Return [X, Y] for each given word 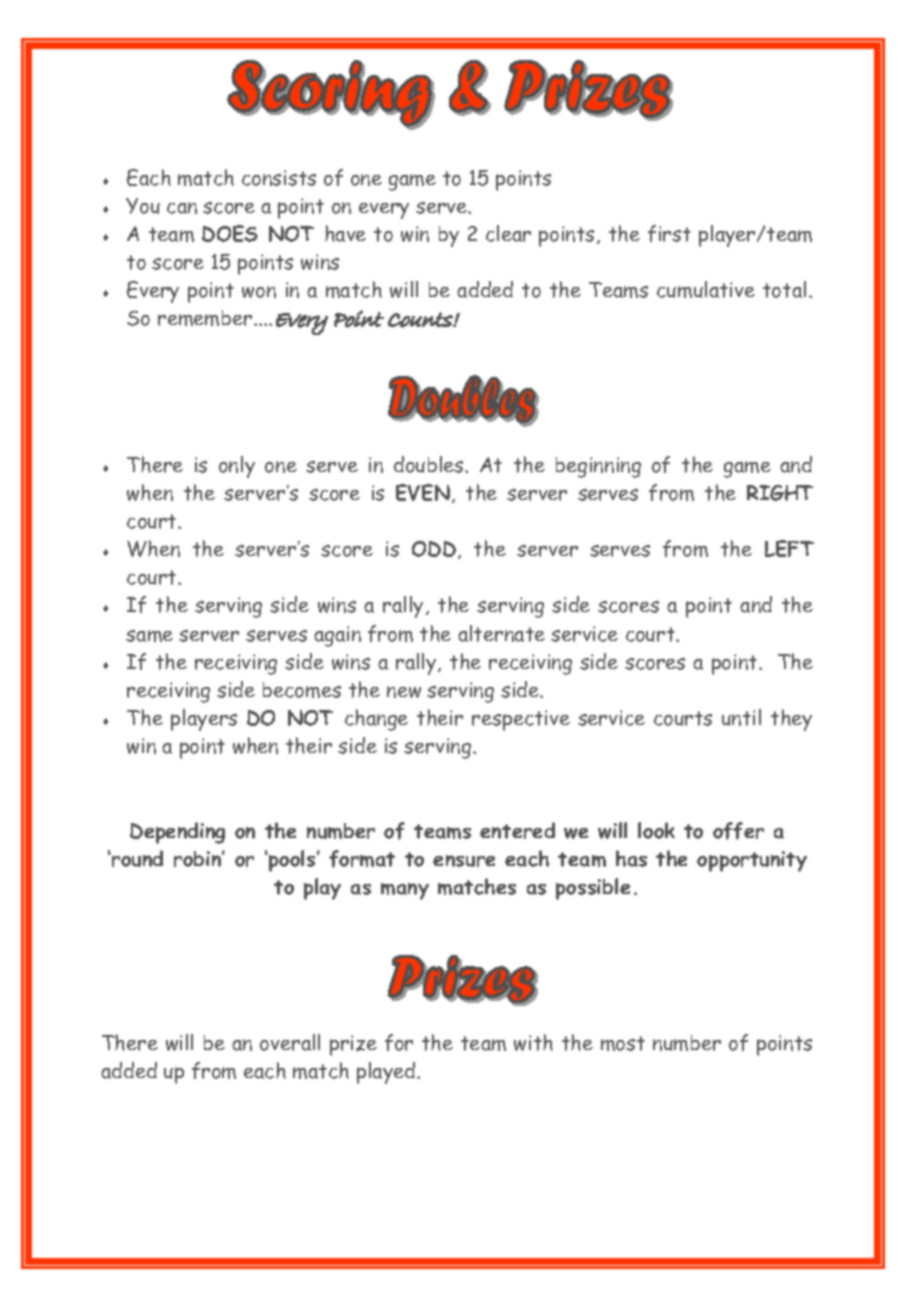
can [182, 208]
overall [290, 1042]
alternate [501, 633]
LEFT [789, 548]
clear [508, 233]
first [669, 233]
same [149, 636]
